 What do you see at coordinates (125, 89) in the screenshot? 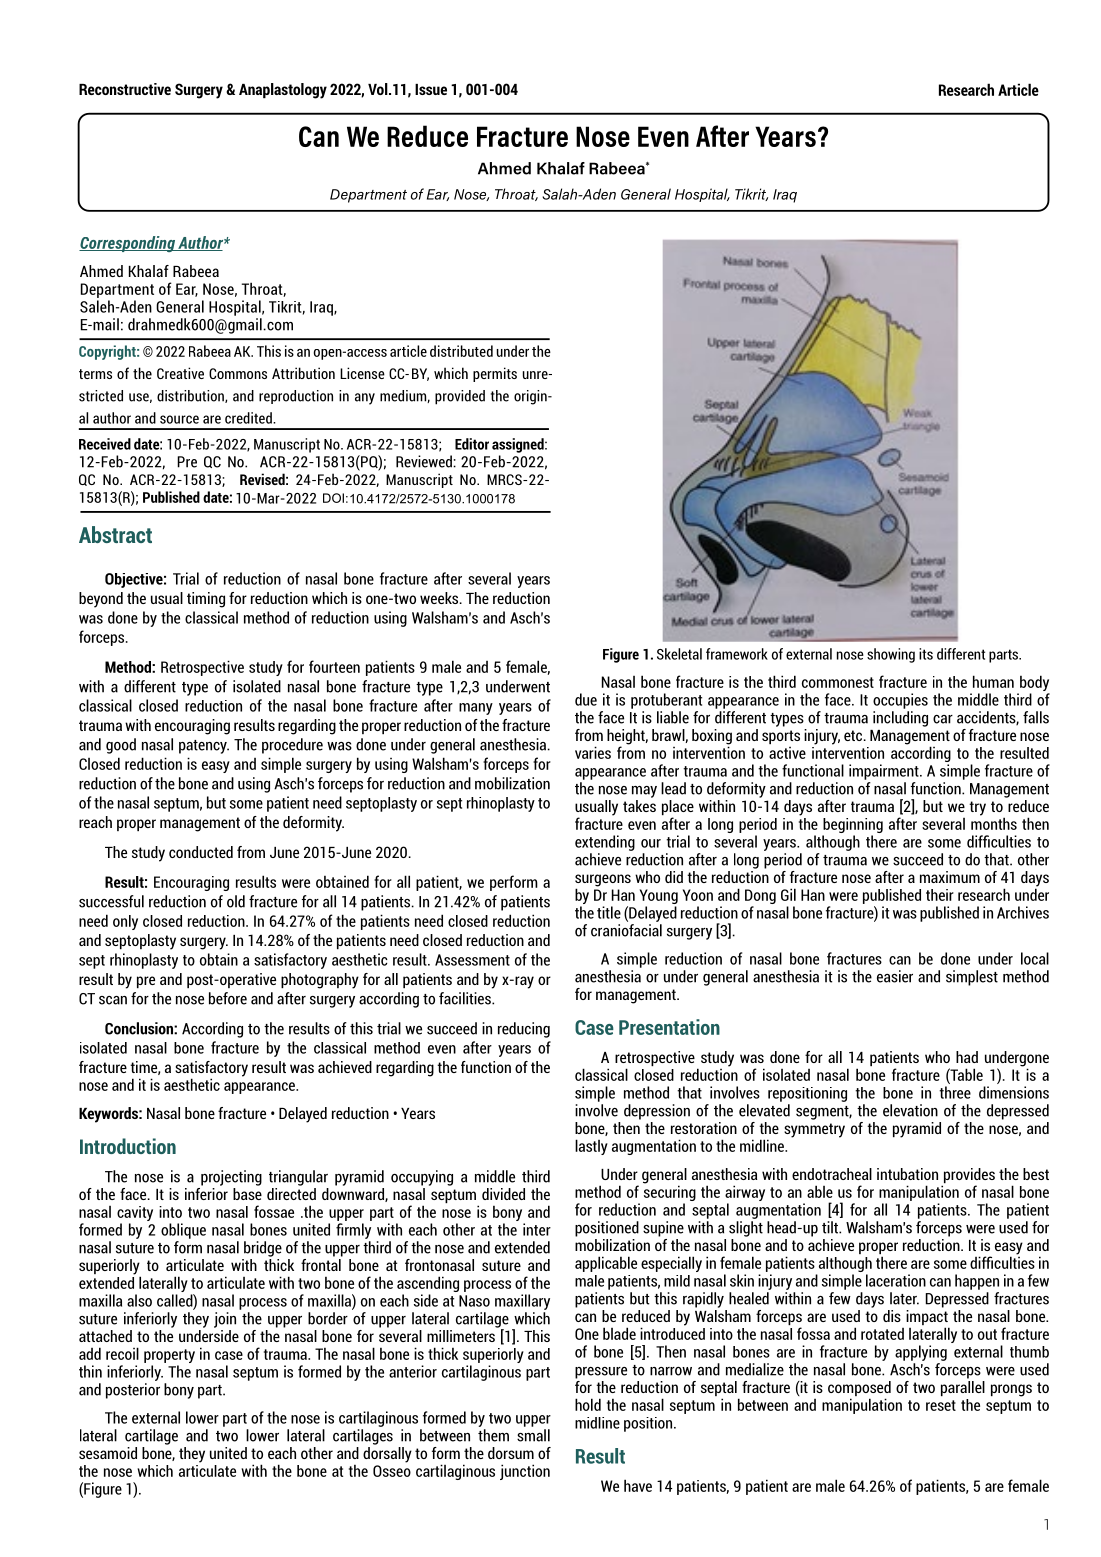
I see `Reconstructive` at bounding box center [125, 89].
